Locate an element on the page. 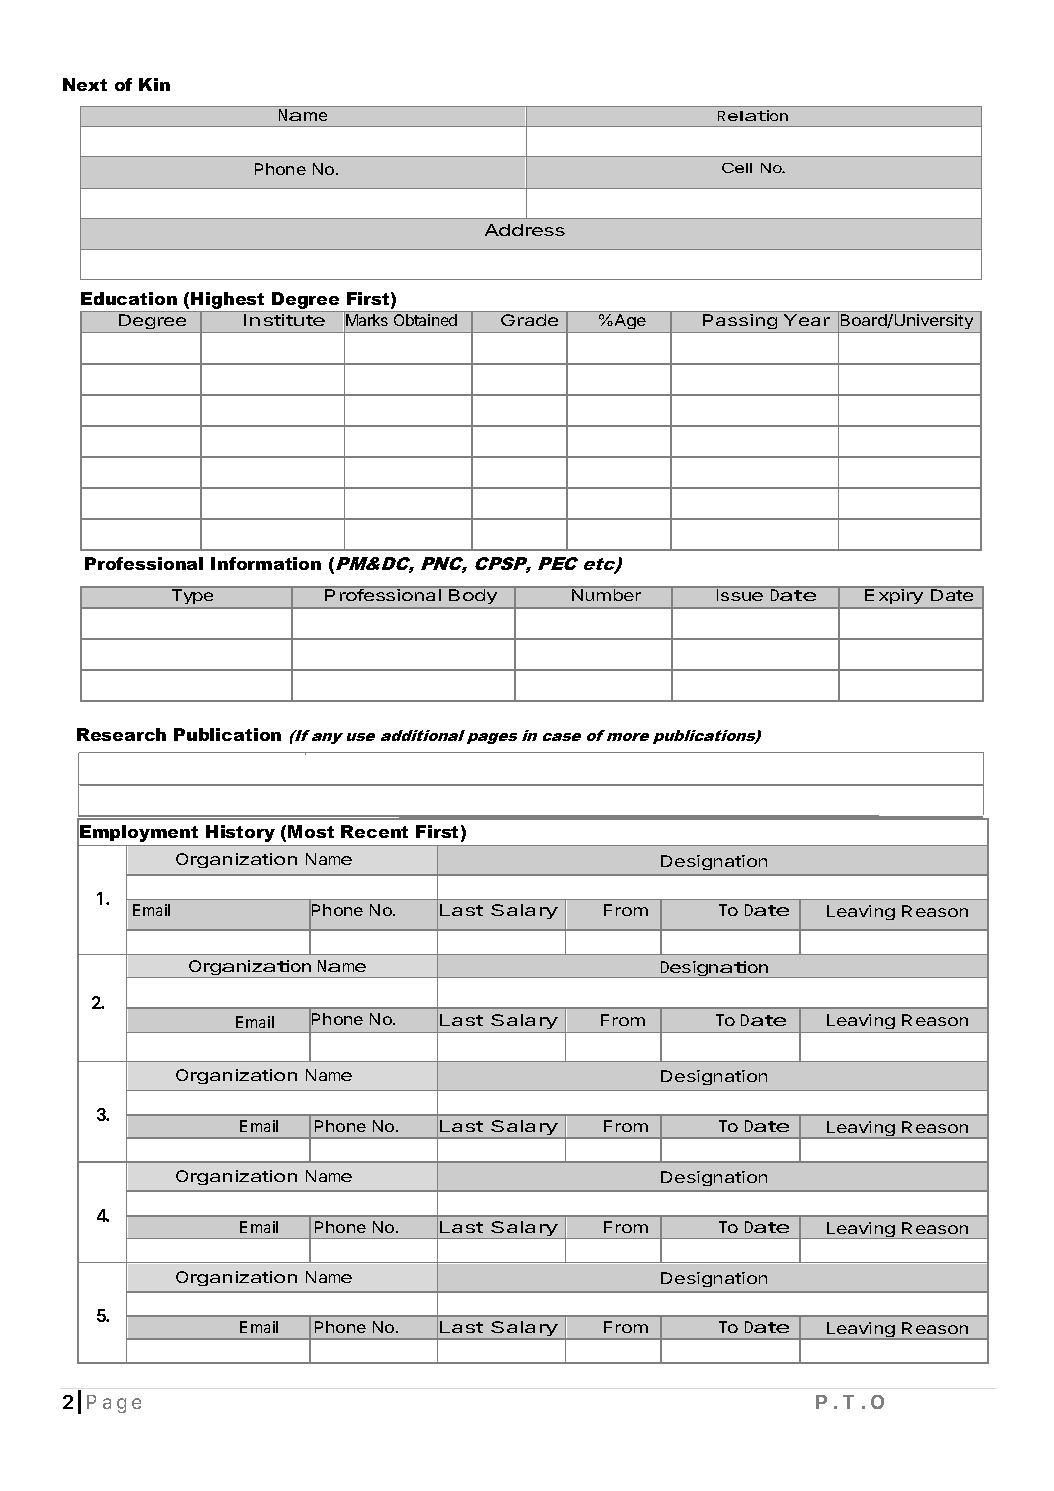 The height and width of the page is (1491, 1054). Number is located at coordinates (606, 595).
